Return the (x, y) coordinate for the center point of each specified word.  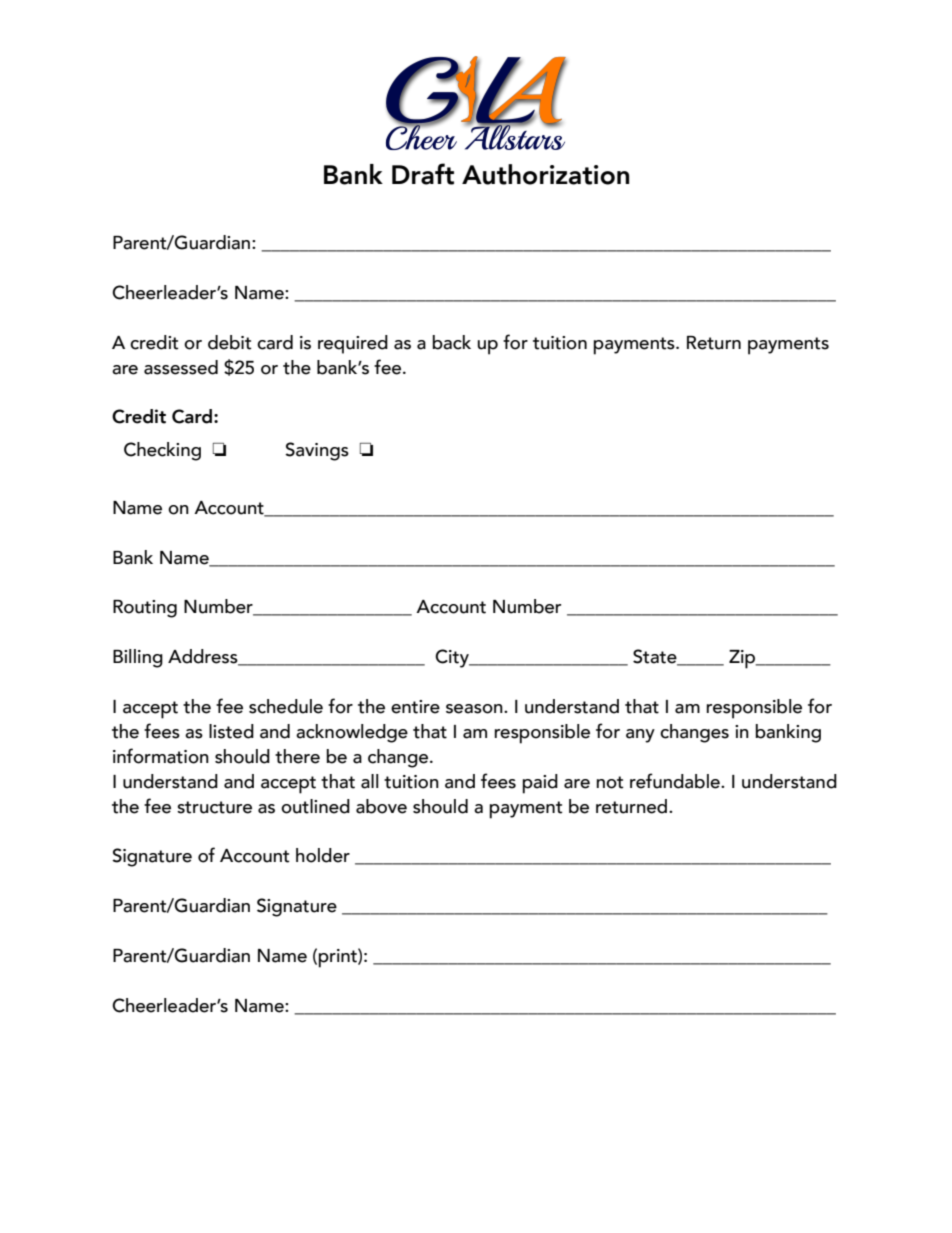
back (451, 342)
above (381, 806)
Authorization (545, 174)
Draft (423, 174)
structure (214, 807)
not (609, 782)
